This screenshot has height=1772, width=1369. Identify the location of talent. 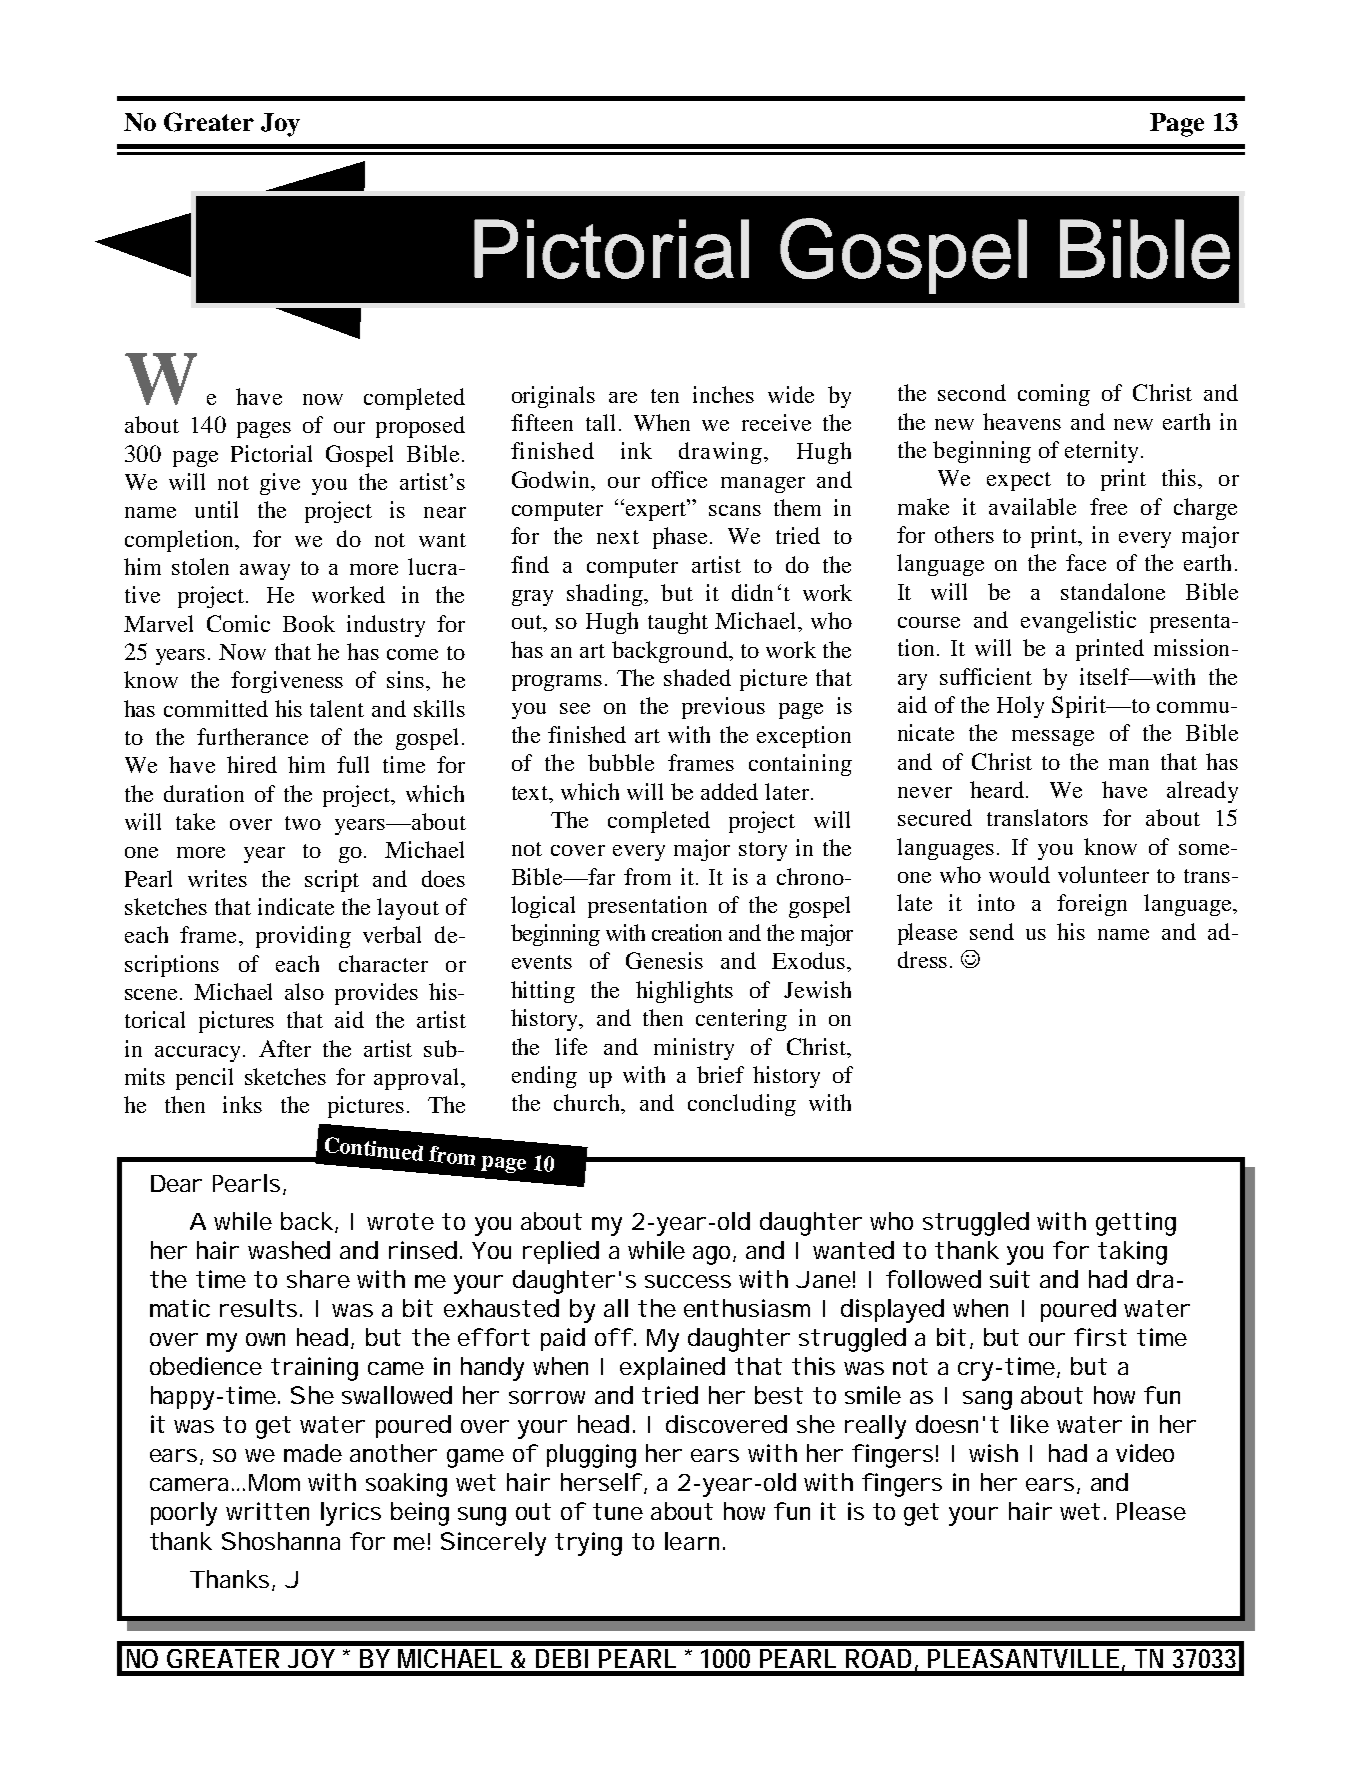
(337, 708).
